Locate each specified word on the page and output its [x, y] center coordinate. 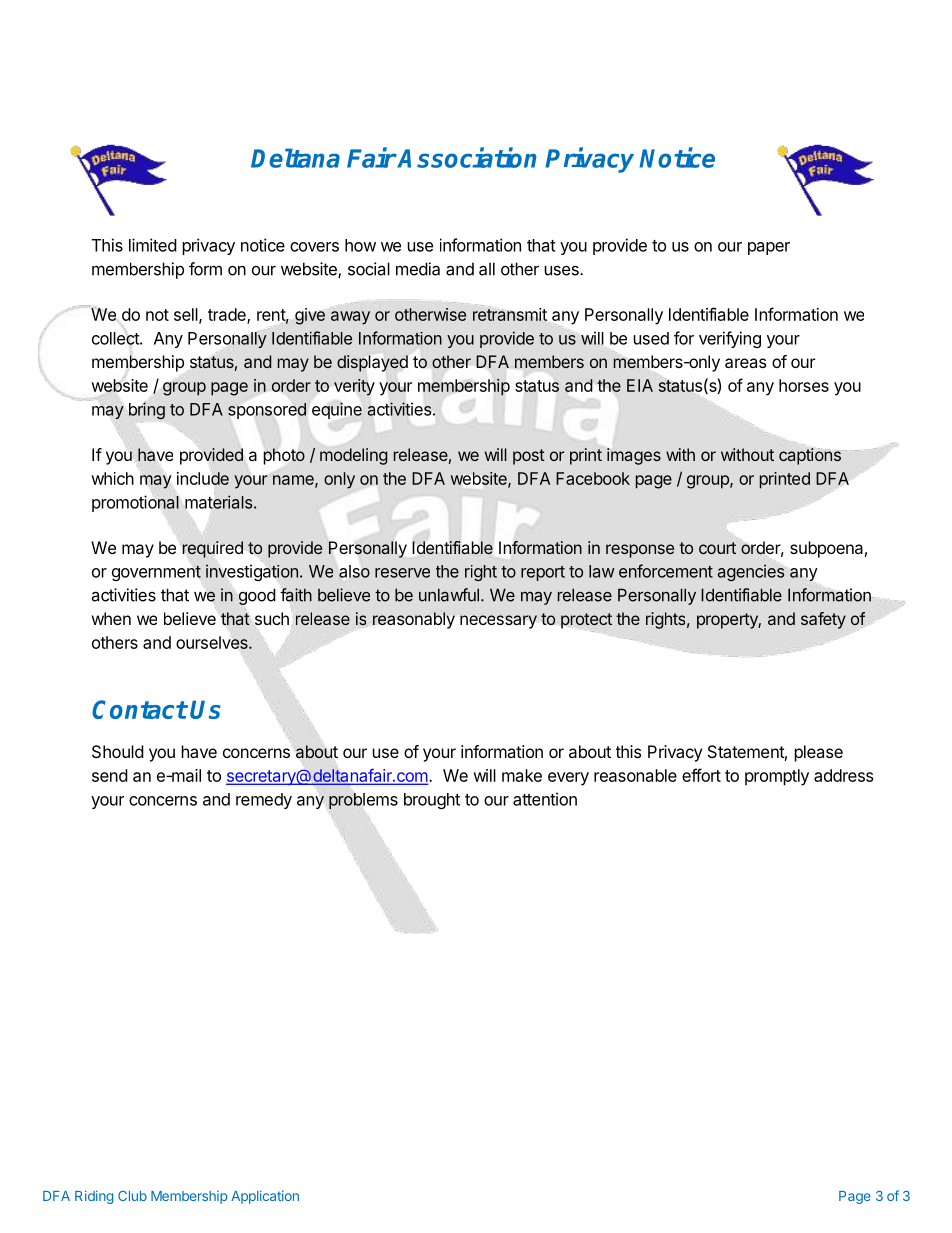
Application [265, 1197]
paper [769, 248]
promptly [777, 777]
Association [466, 157]
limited [153, 245]
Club [132, 1196]
